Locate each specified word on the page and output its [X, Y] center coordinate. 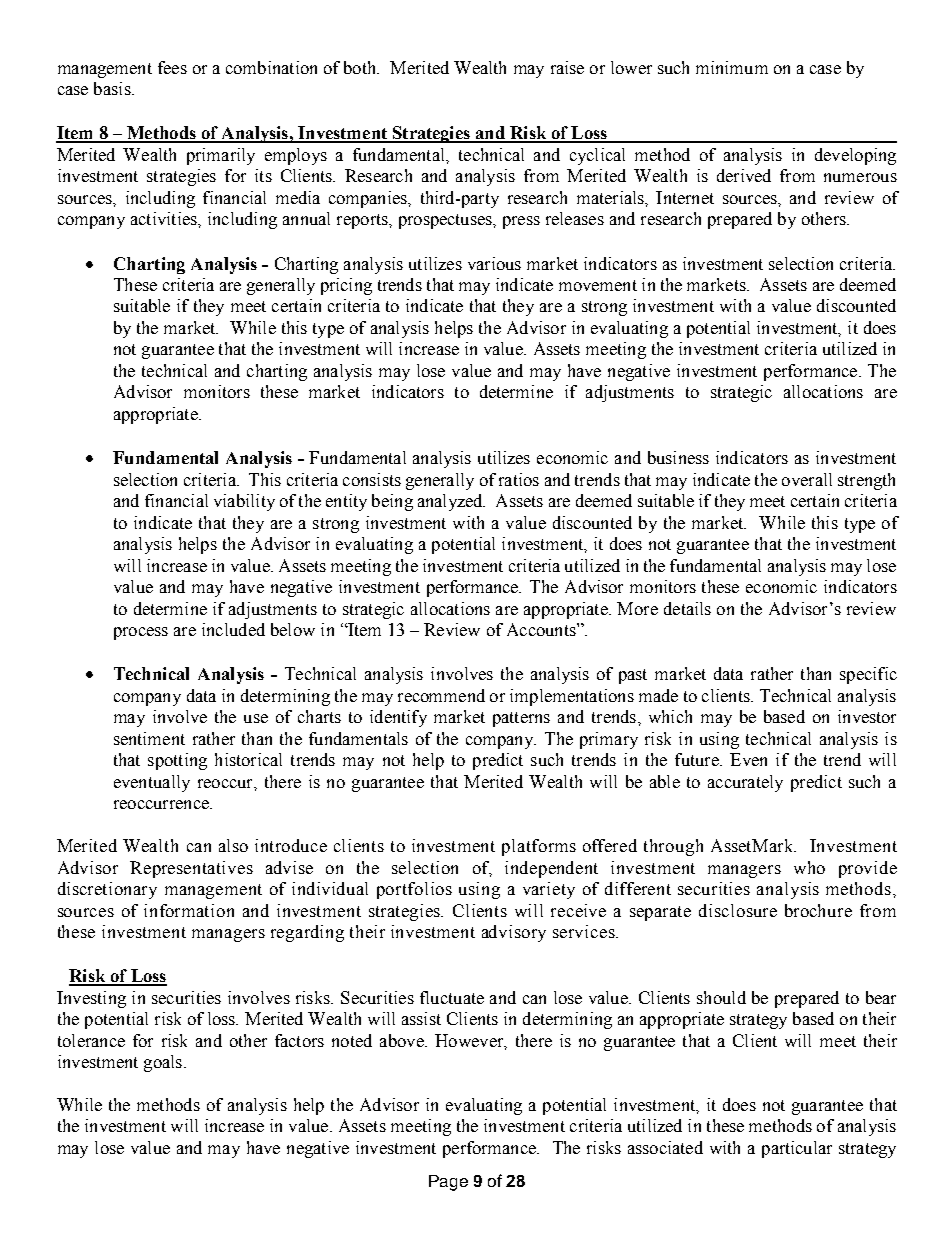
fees [172, 67]
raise [567, 67]
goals [164, 1063]
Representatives [191, 869]
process [141, 633]
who [809, 867]
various [494, 263]
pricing [346, 286]
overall [807, 479]
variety [549, 890]
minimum [732, 67]
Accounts [542, 629]
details [687, 608]
